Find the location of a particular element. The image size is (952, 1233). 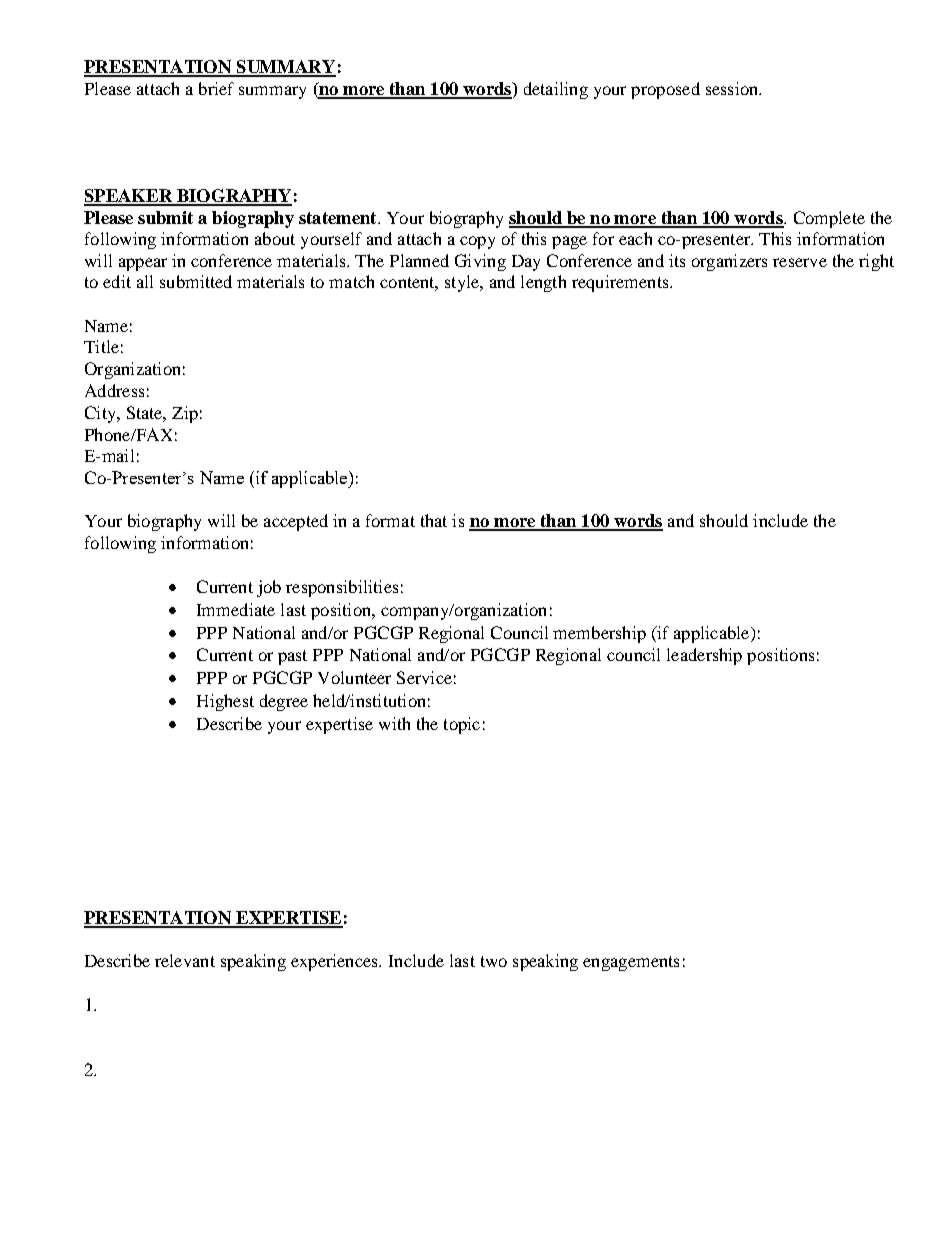

accepted is located at coordinates (296, 522).
